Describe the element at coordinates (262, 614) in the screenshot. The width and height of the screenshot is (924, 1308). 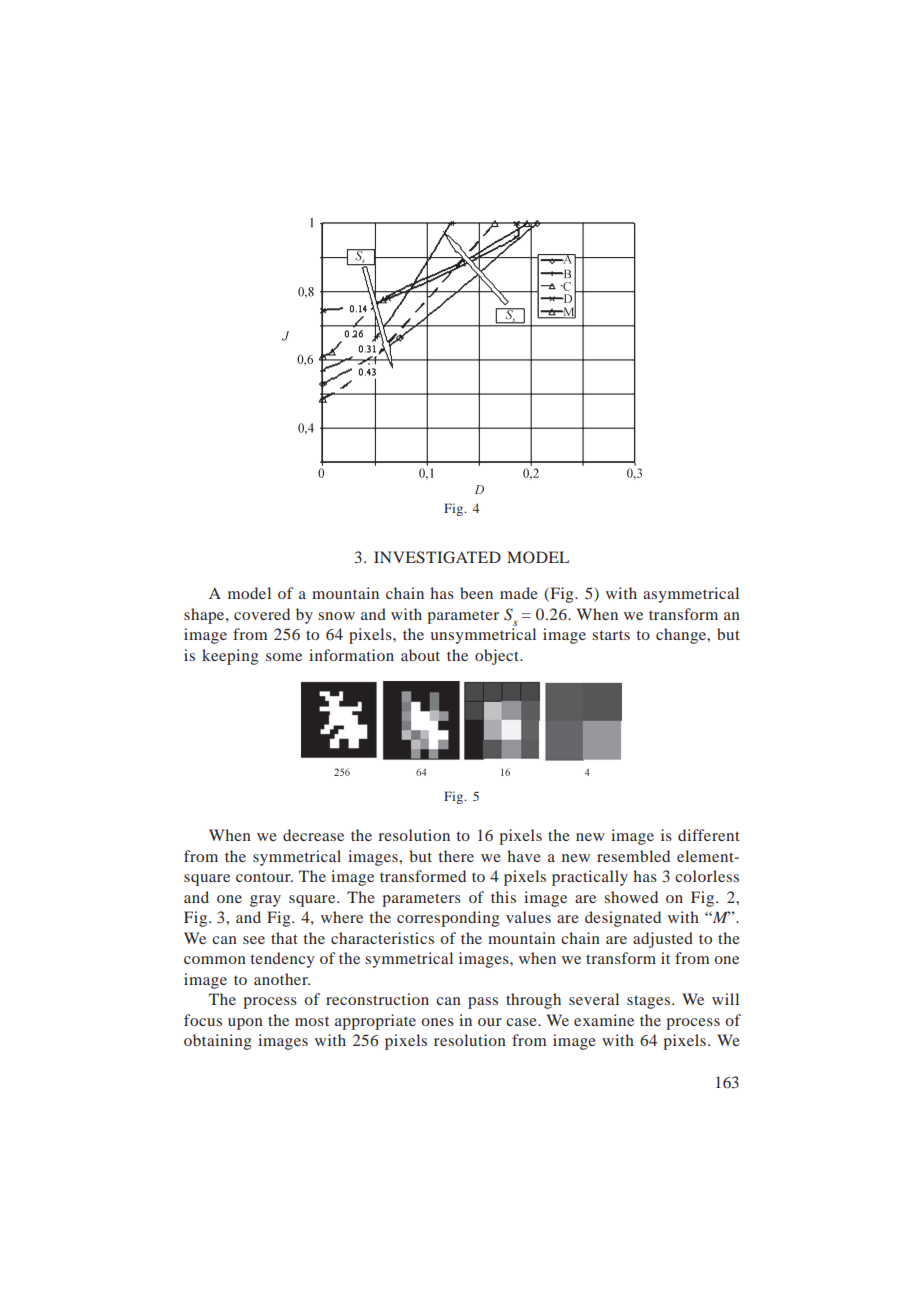
I see `covered` at that location.
